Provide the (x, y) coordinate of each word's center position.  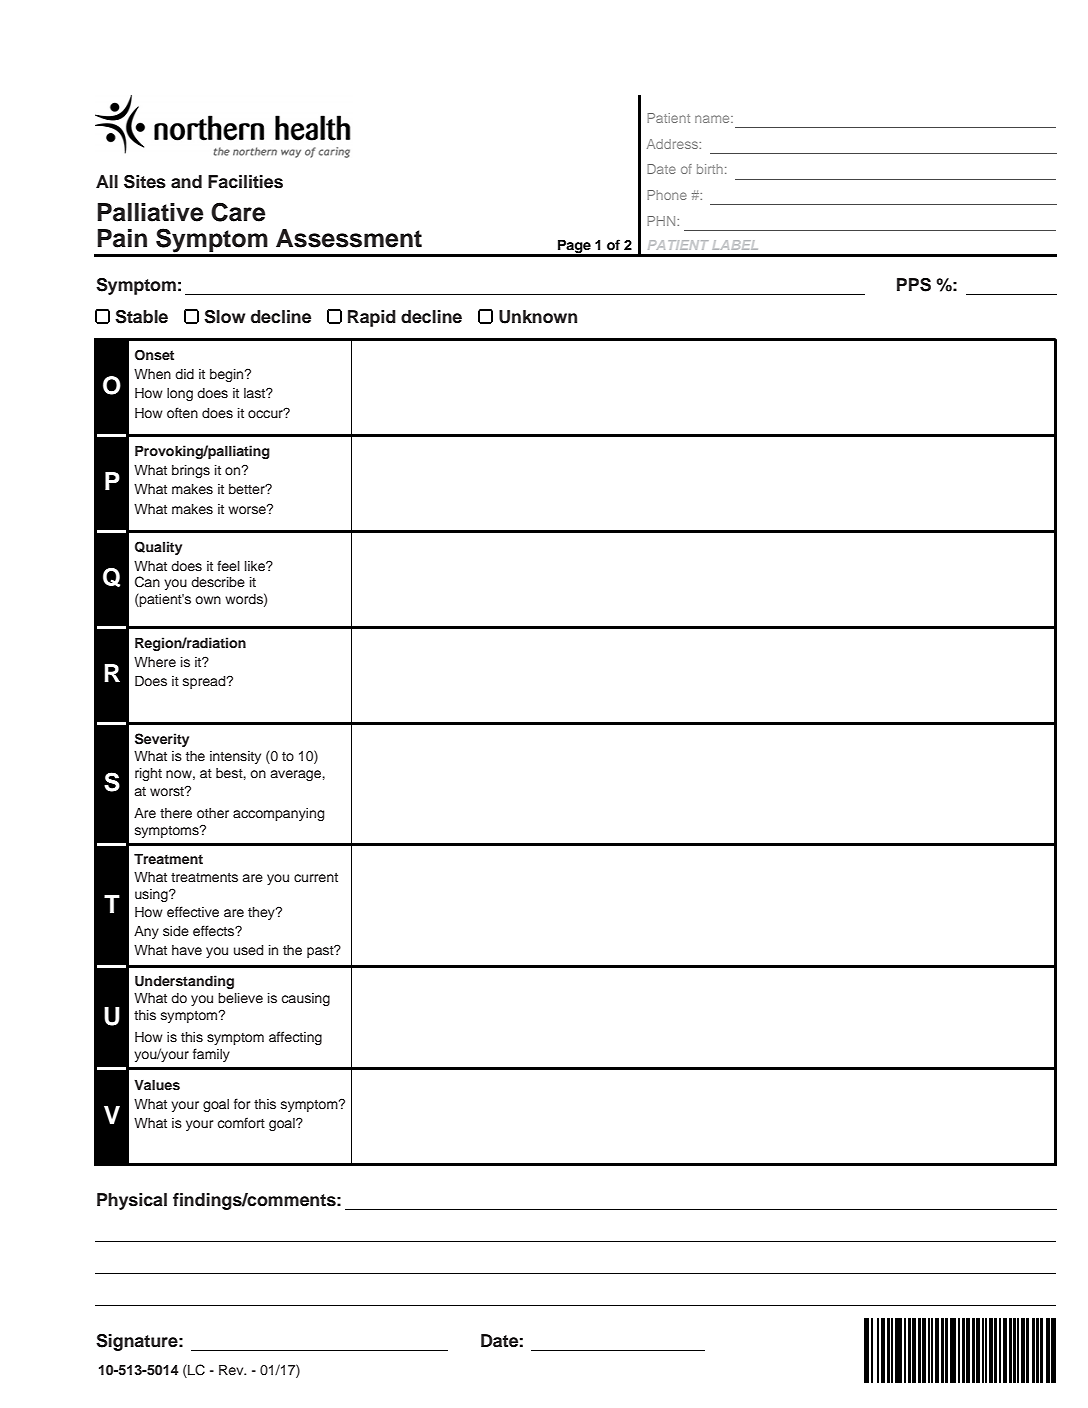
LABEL (735, 245)
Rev (232, 1369)
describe (218, 582)
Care (238, 212)
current (316, 877)
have (187, 950)
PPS (914, 285)
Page (574, 247)
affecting (295, 1038)
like (256, 566)
